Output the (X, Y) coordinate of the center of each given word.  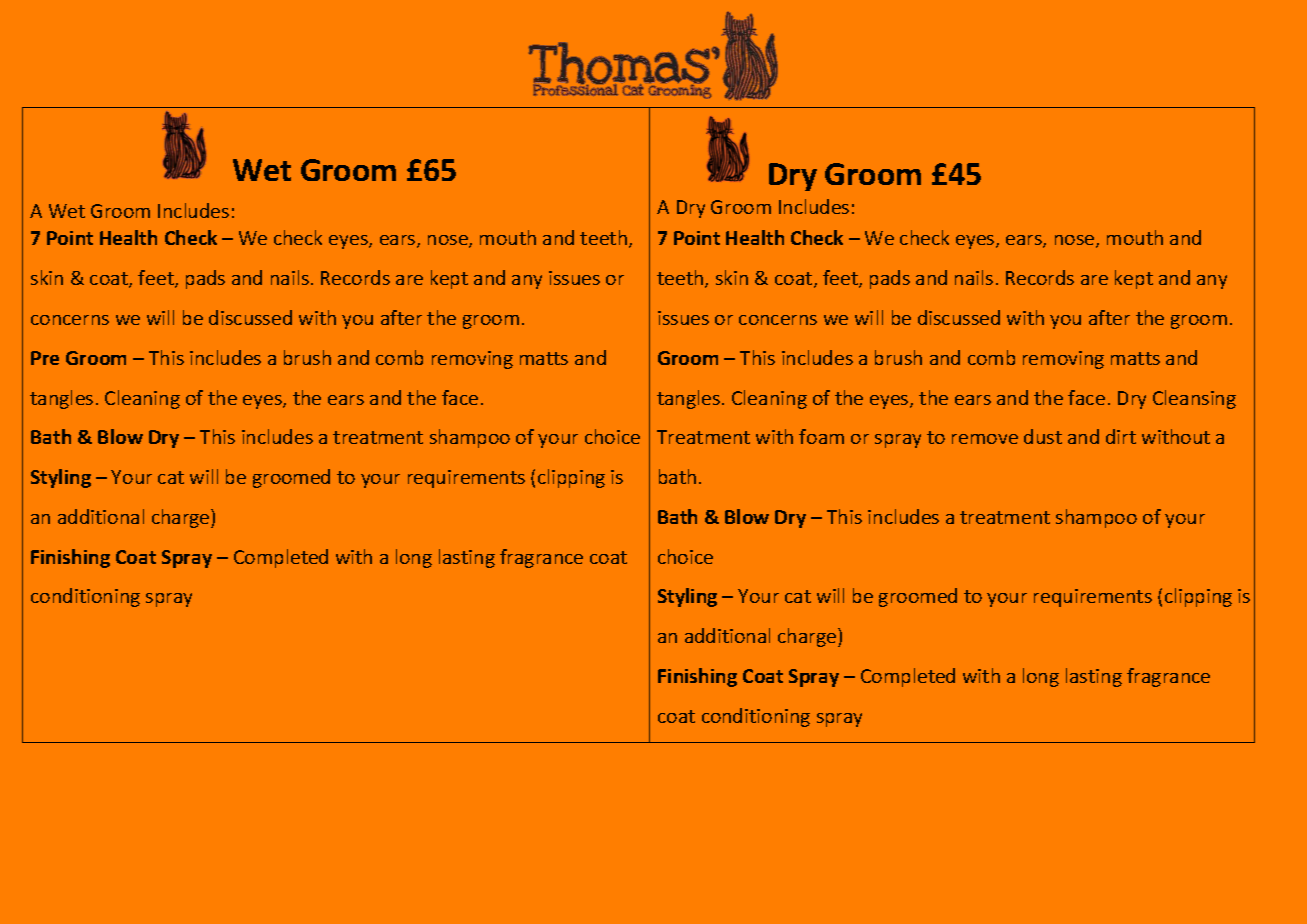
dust (1043, 436)
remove (985, 439)
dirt (1121, 436)
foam (821, 436)
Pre (45, 358)
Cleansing (1194, 399)
